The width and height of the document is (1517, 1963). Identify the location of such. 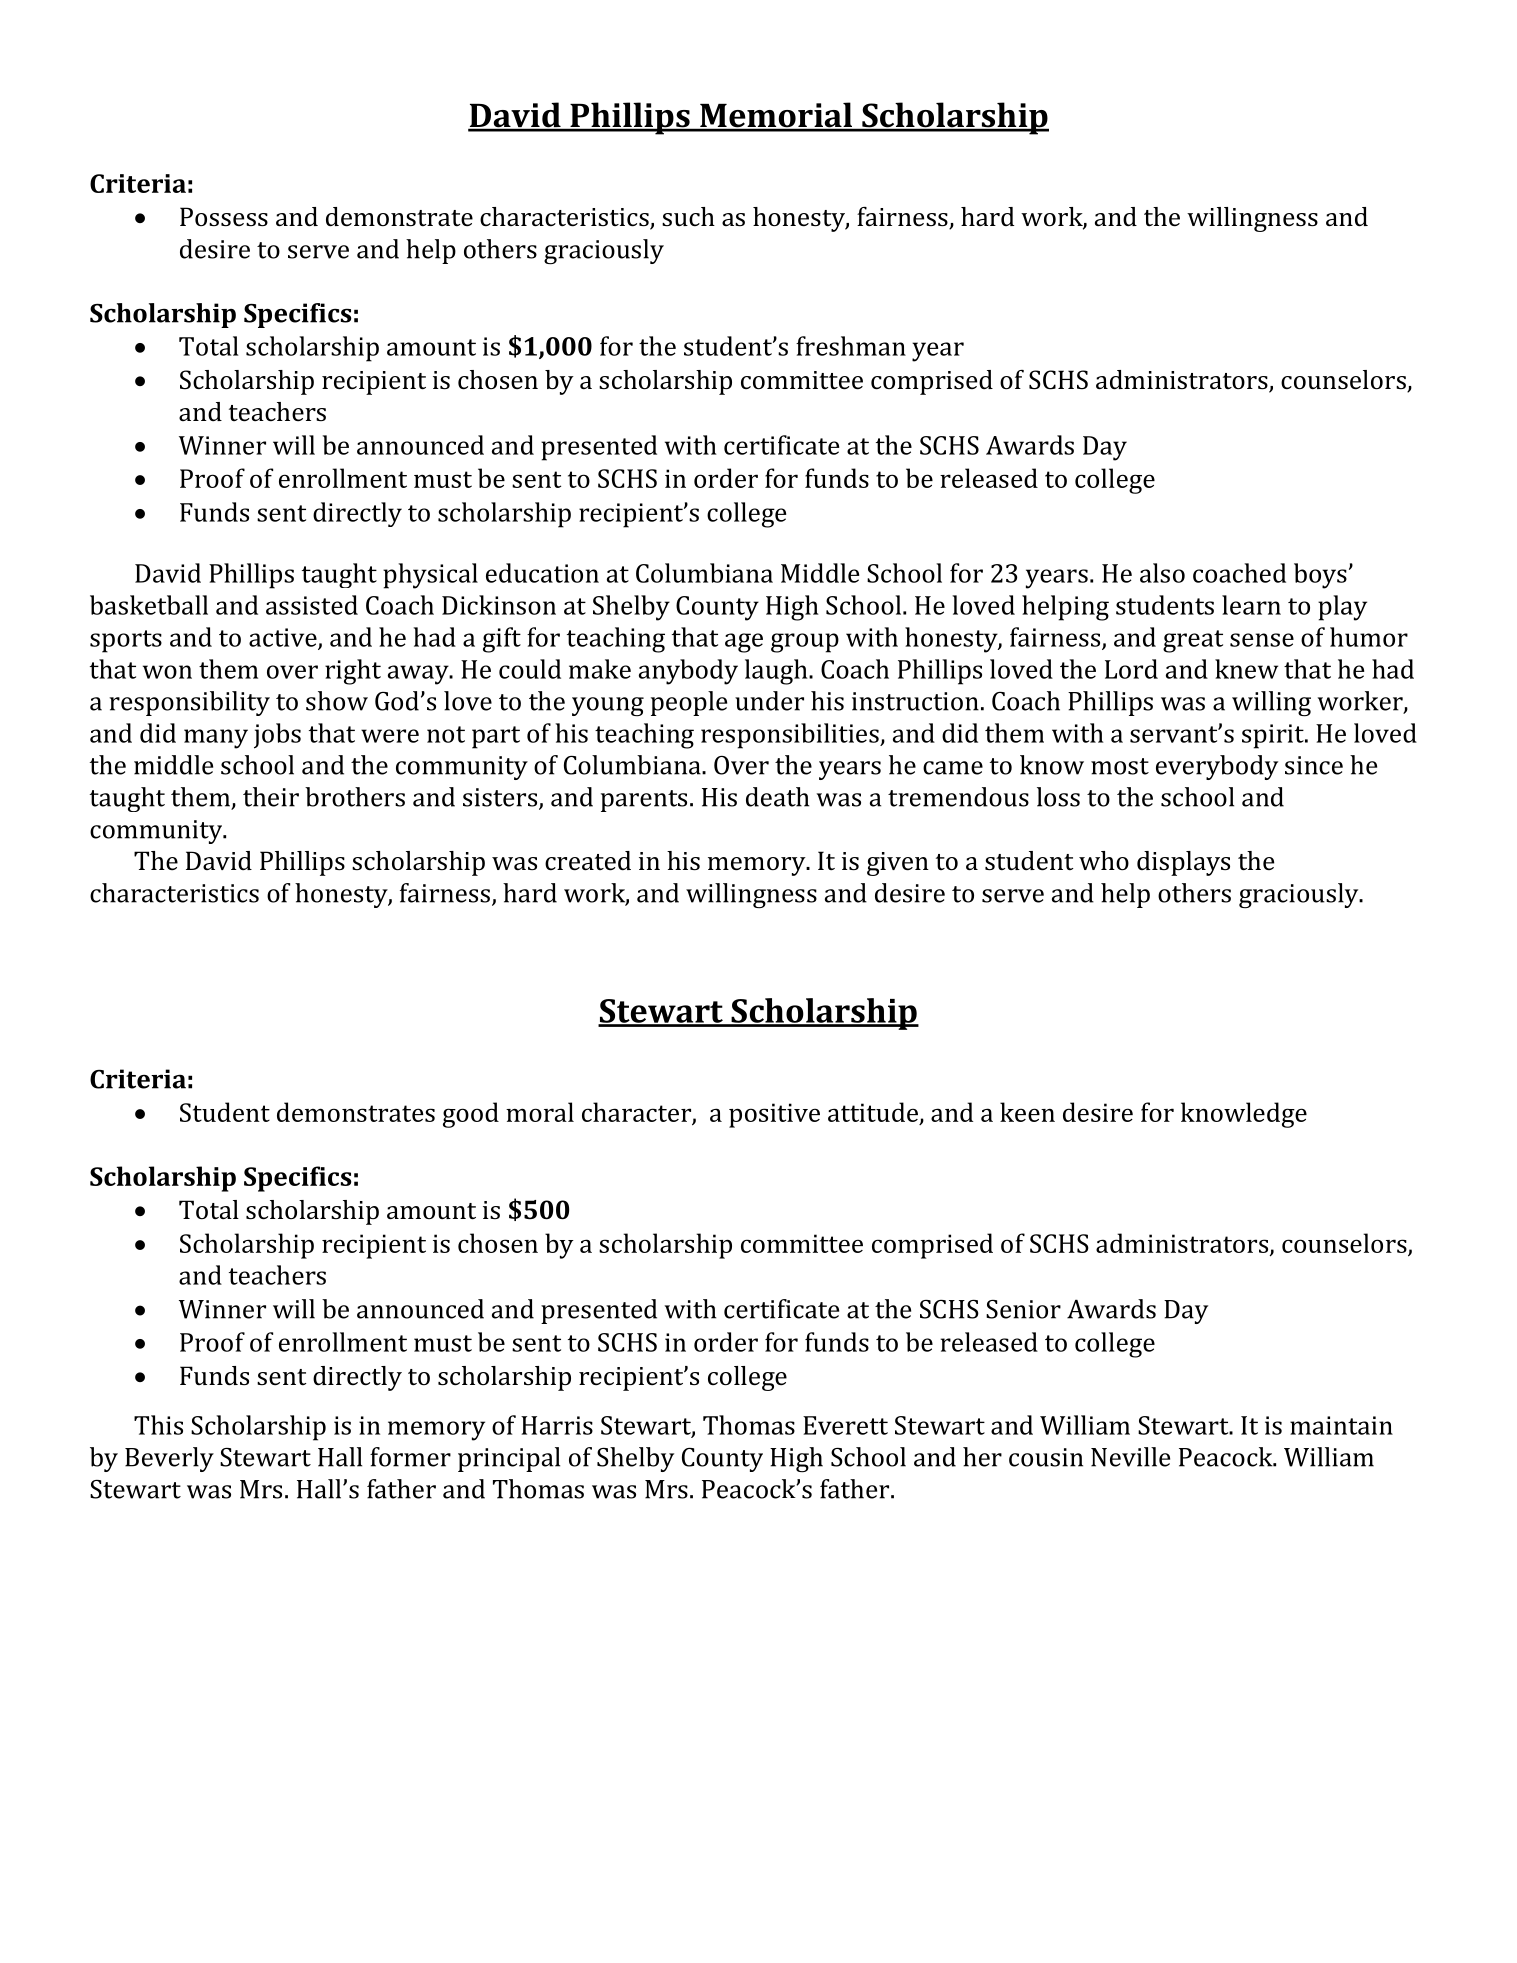
(688, 216).
